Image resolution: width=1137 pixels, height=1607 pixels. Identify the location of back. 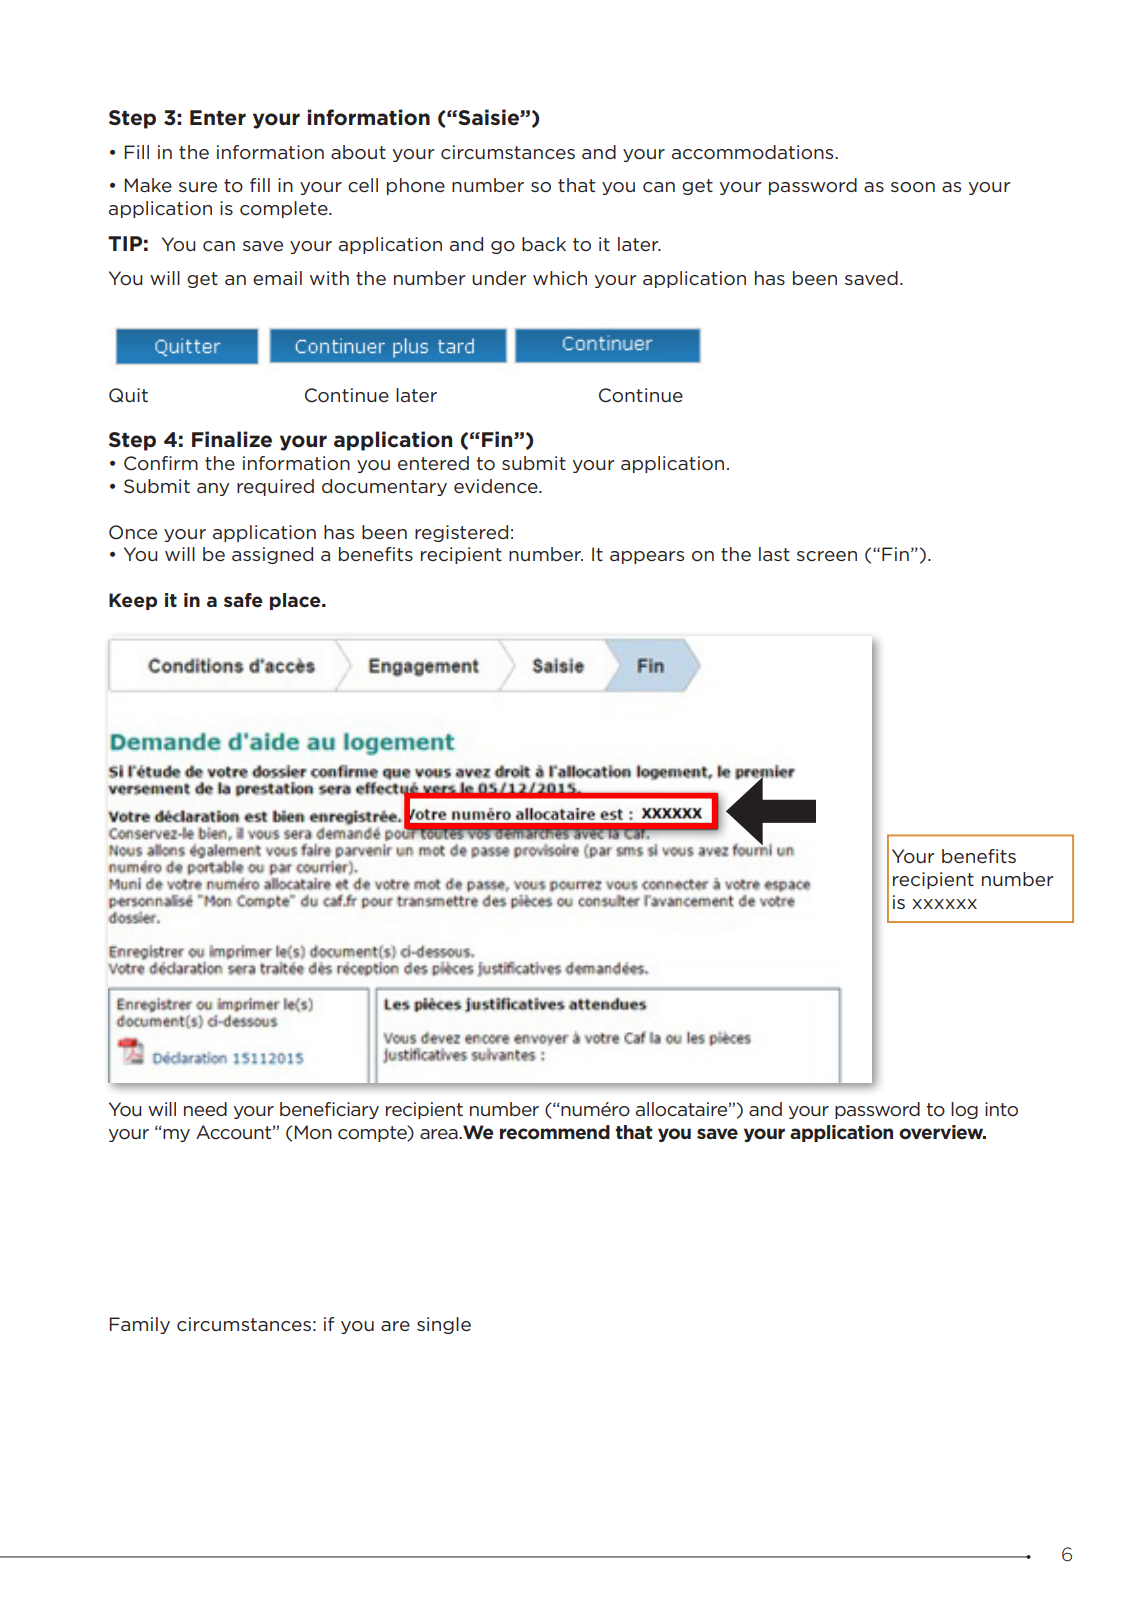
(544, 244).
